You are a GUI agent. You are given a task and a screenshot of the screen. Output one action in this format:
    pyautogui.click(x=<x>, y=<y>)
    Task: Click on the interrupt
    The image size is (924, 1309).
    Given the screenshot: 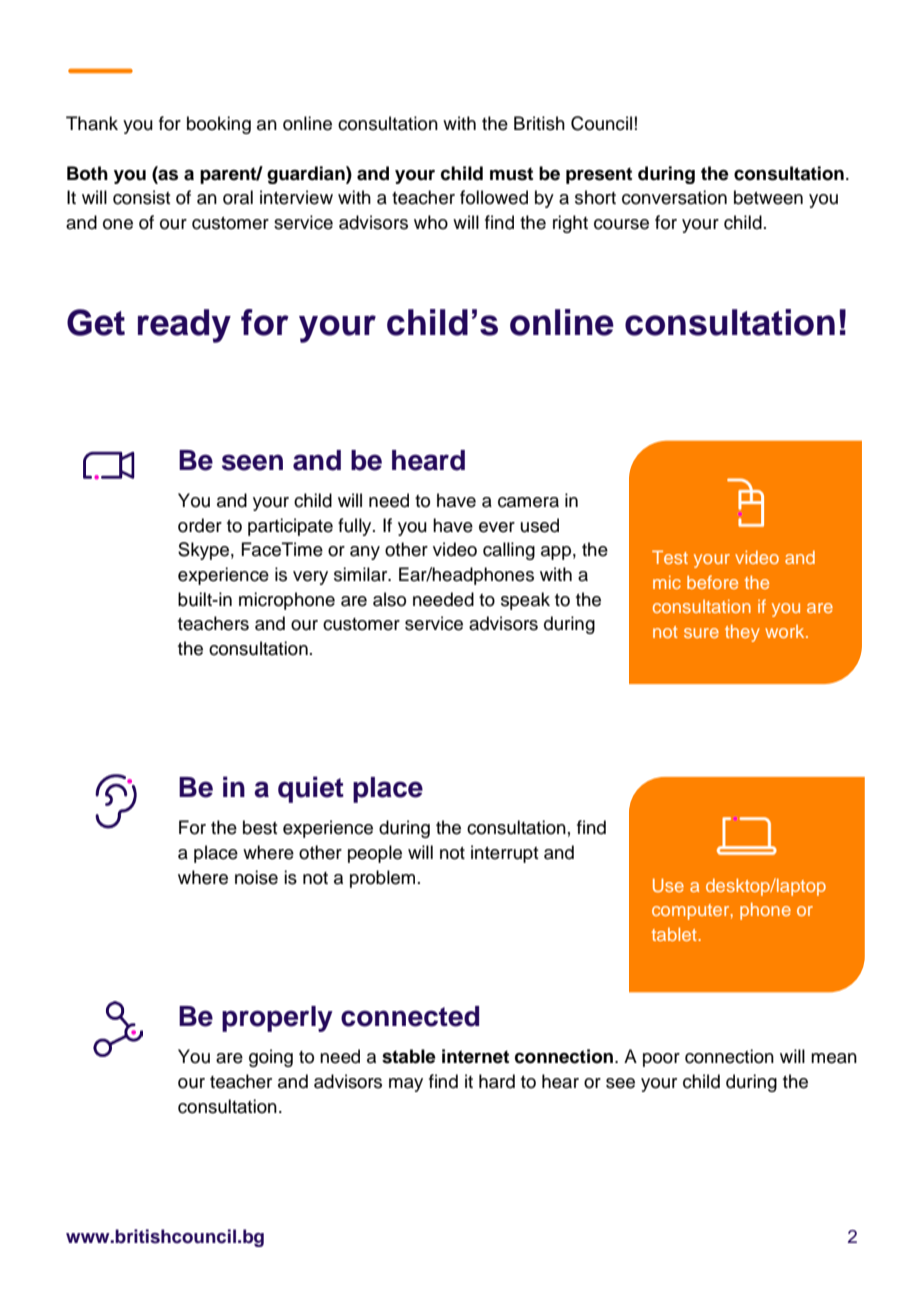 What is the action you would take?
    pyautogui.click(x=505, y=854)
